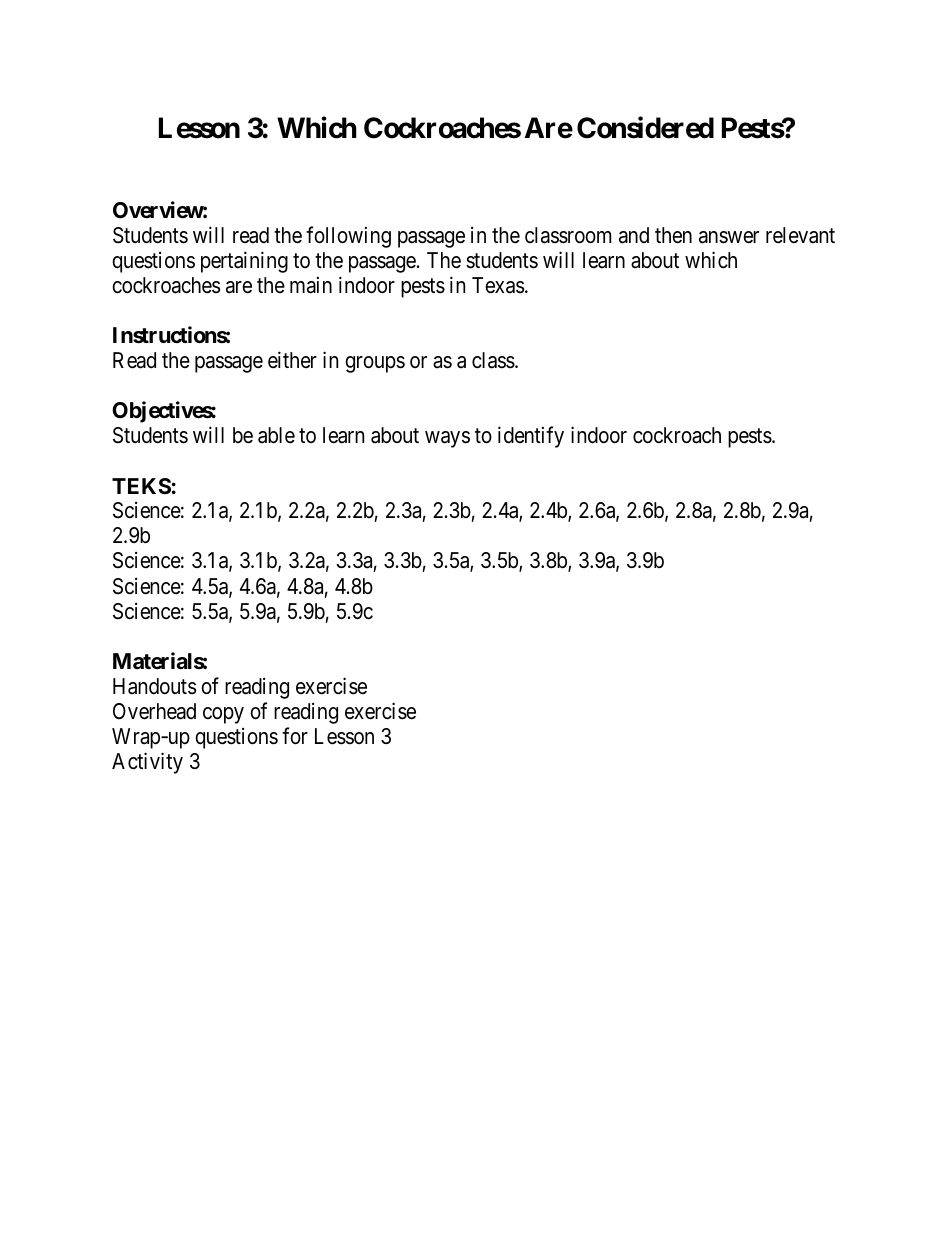 This screenshot has width=952, height=1233. I want to click on answer, so click(729, 237).
